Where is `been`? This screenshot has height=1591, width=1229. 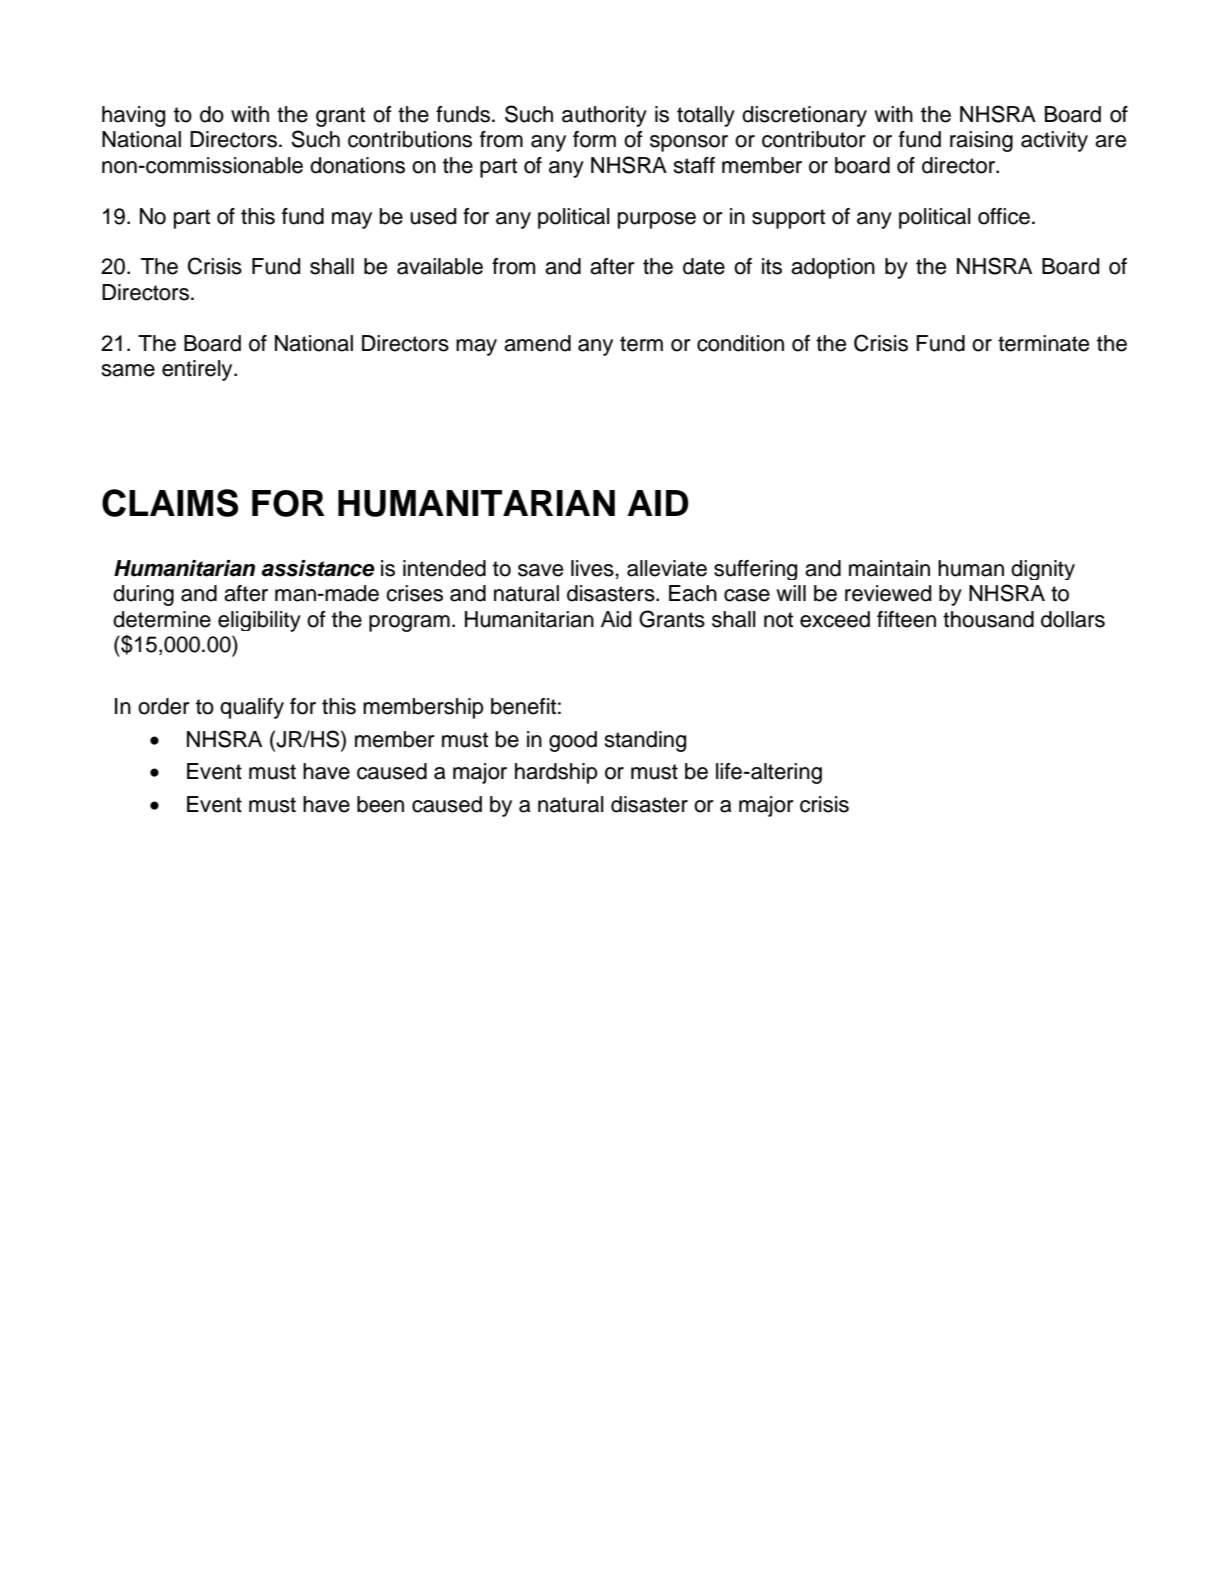 been is located at coordinates (380, 804).
